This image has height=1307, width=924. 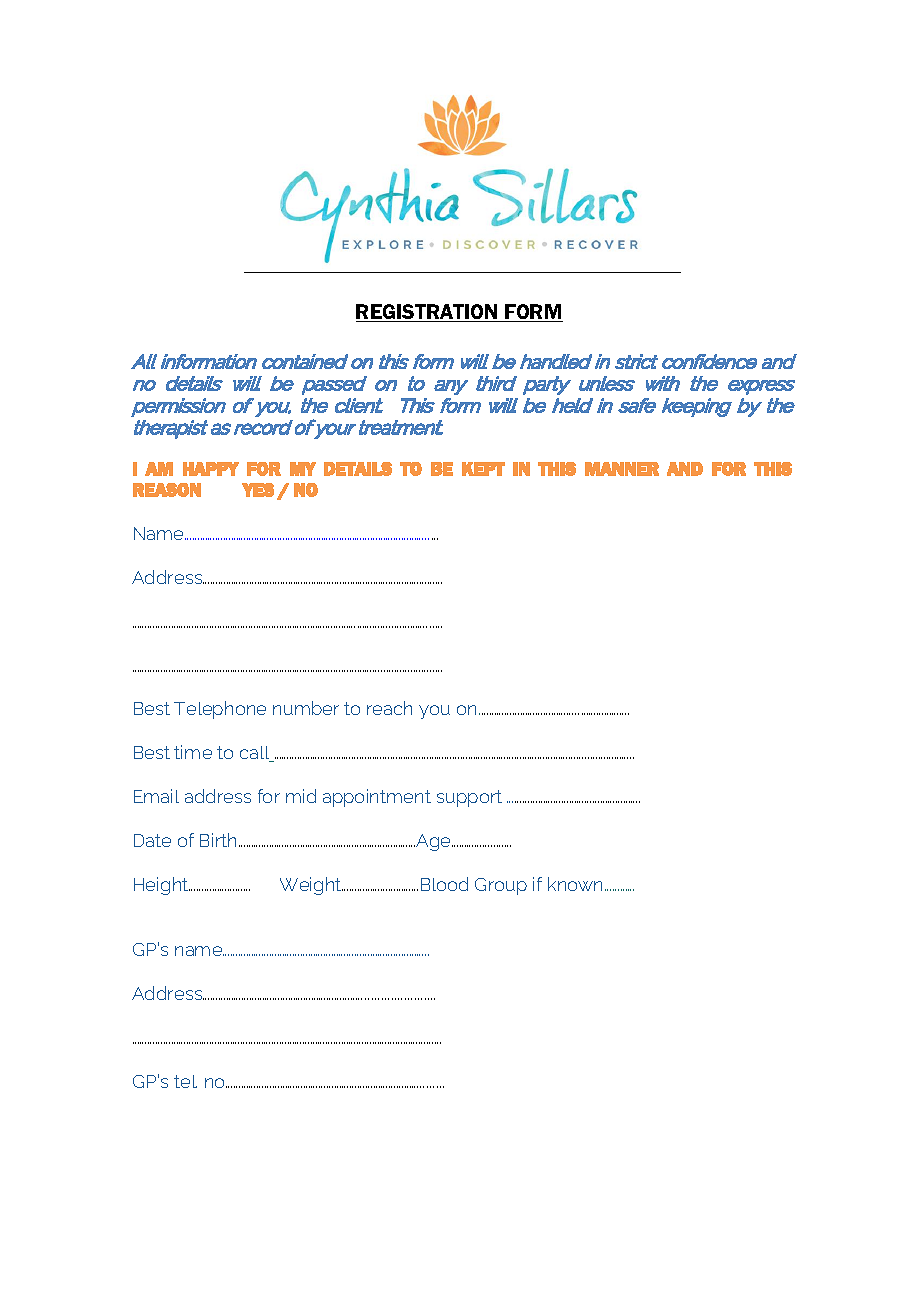 I want to click on number, so click(x=306, y=708).
